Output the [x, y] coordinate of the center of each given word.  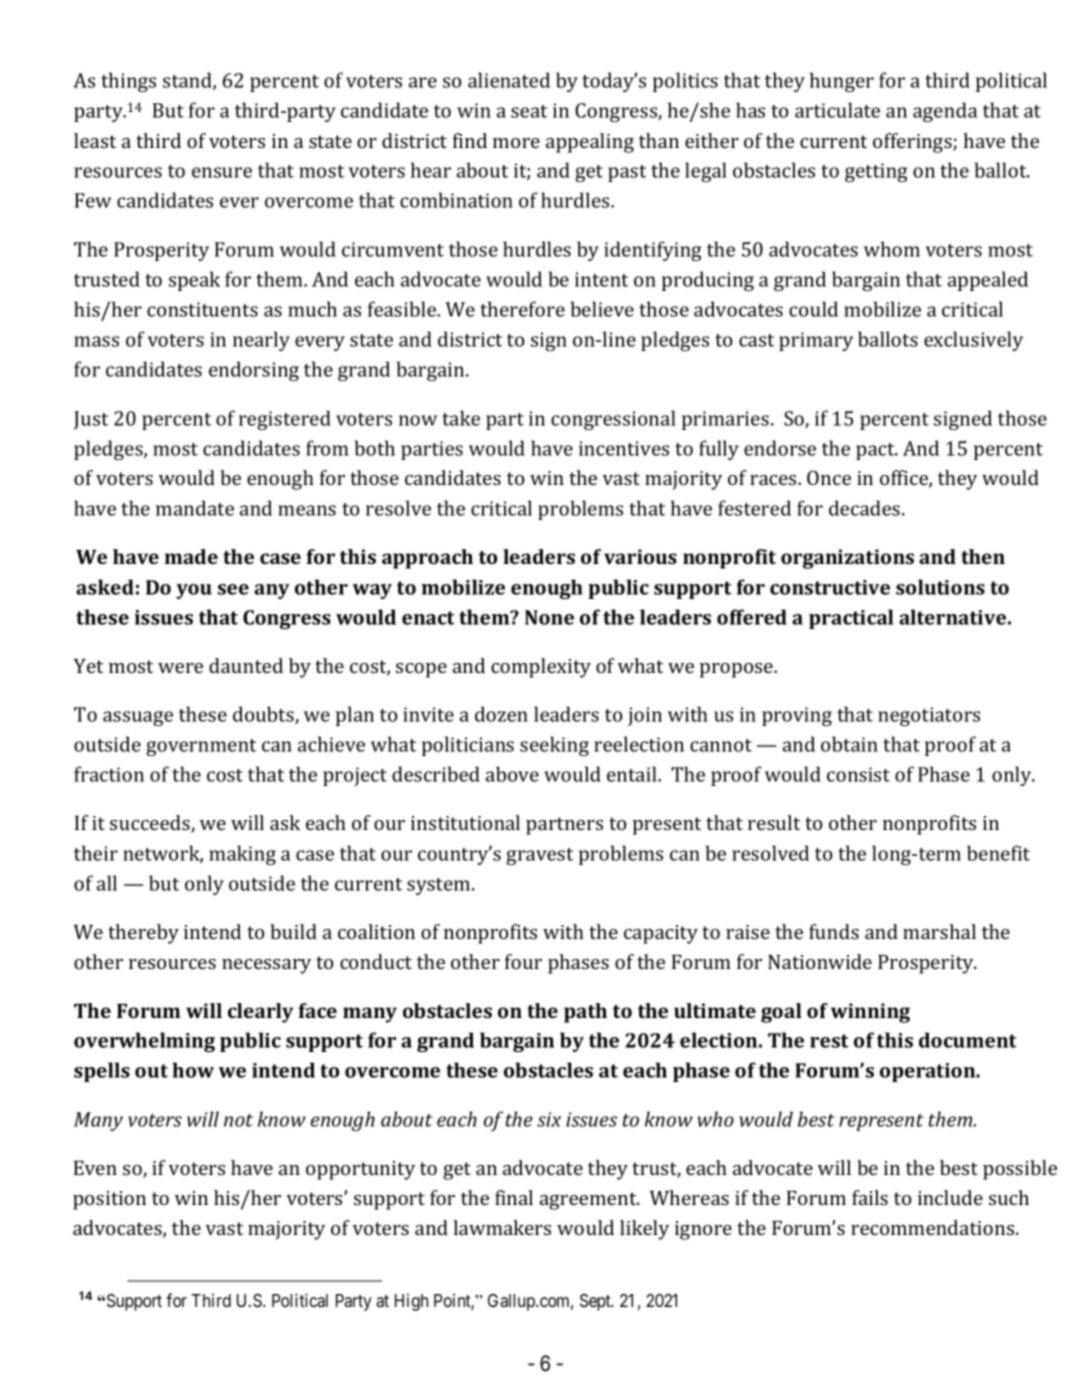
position [109, 1200]
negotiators [929, 716]
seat [529, 111]
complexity [541, 668]
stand [188, 81]
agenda [945, 112]
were [180, 668]
